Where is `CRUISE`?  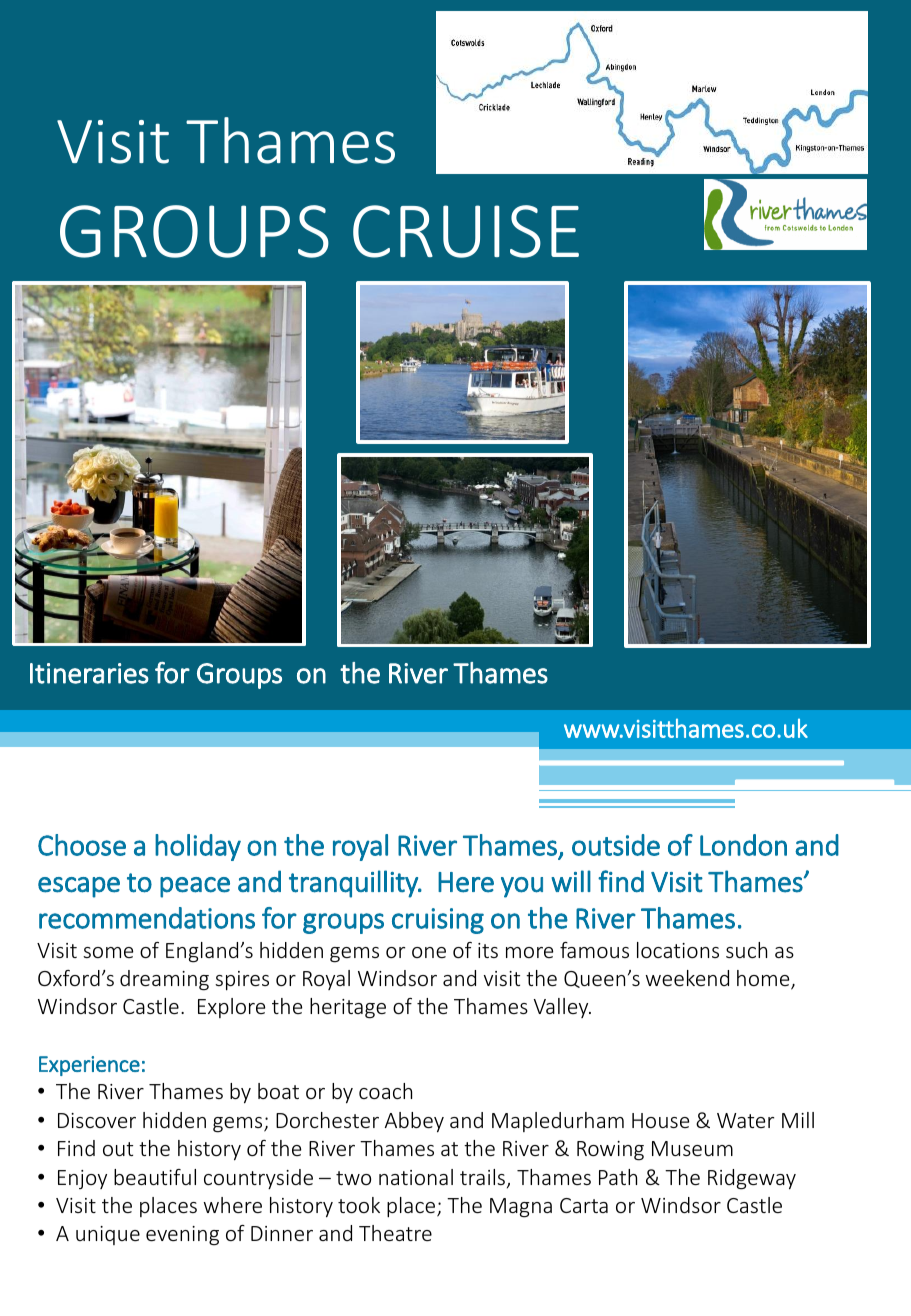 CRUISE is located at coordinates (466, 231).
